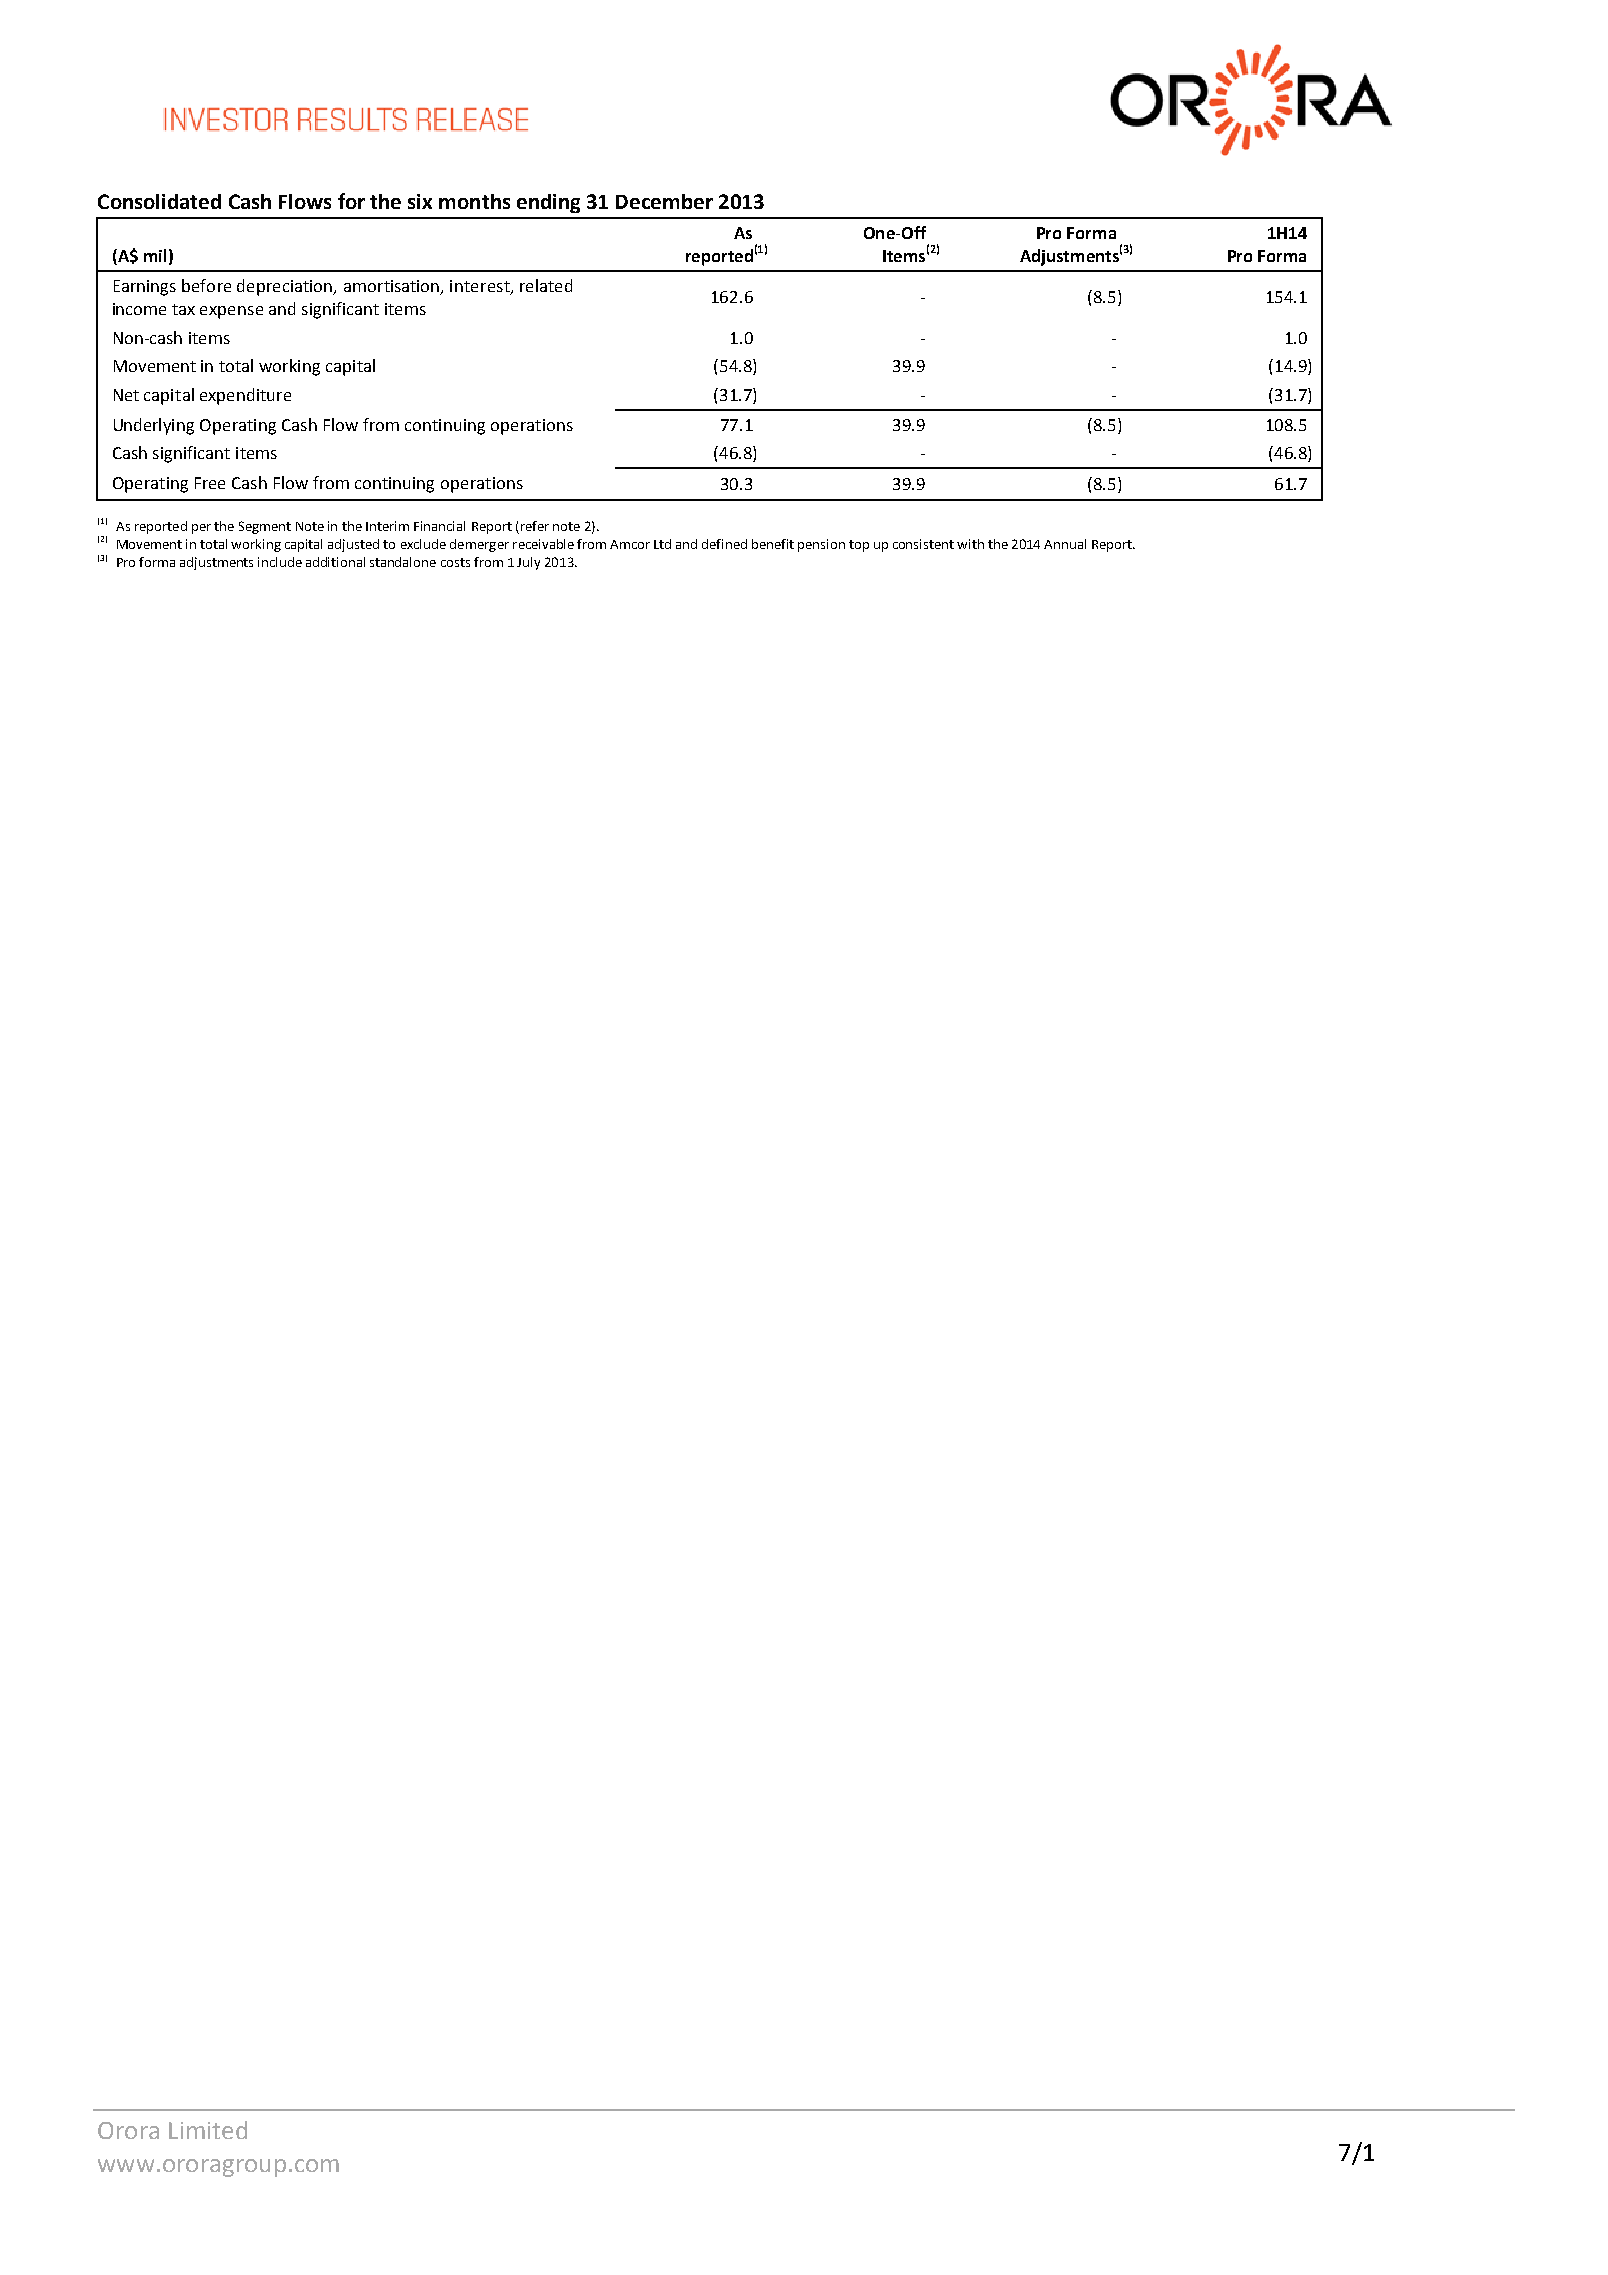  I want to click on receivable, so click(543, 544).
